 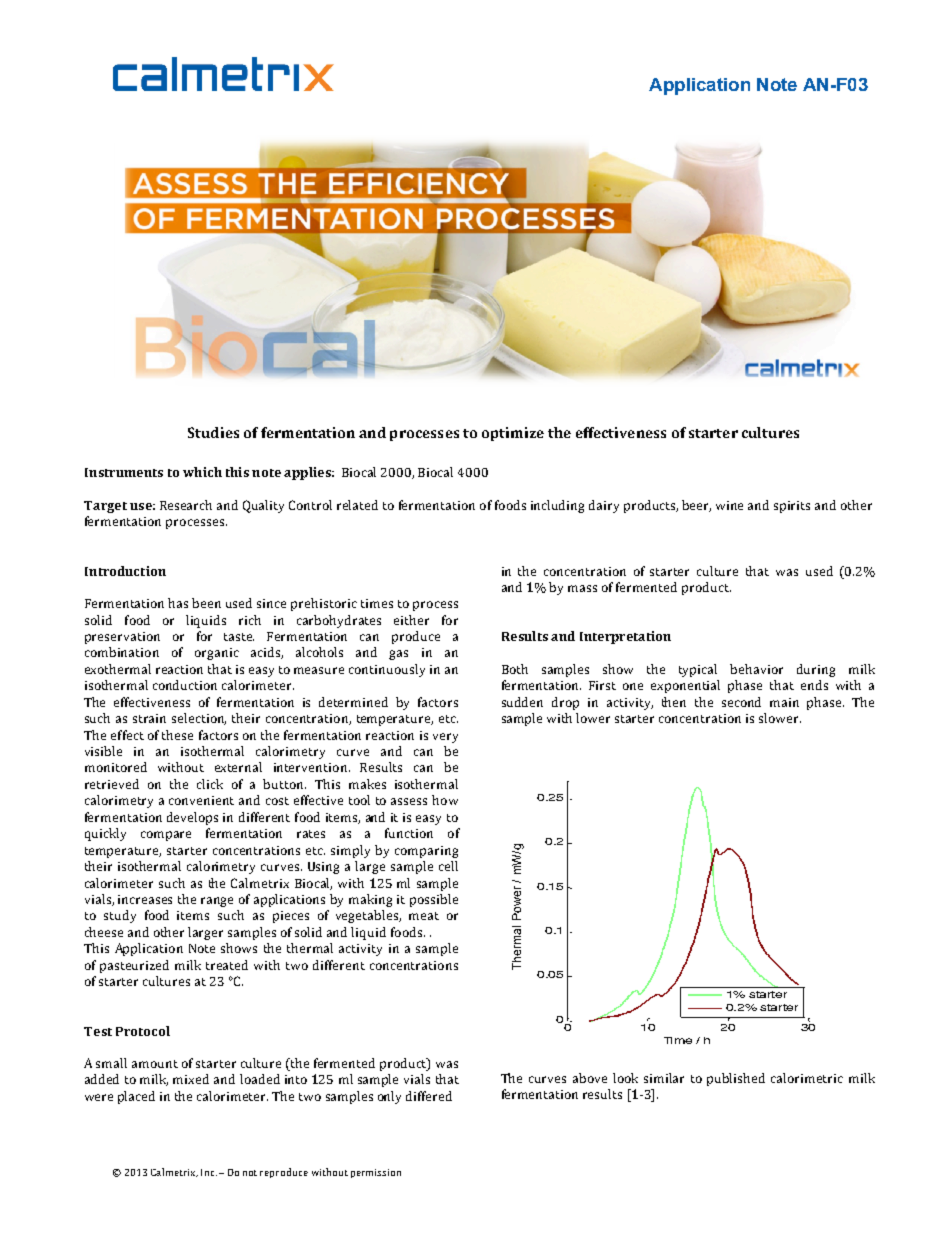 I want to click on similar, so click(x=664, y=1078).
